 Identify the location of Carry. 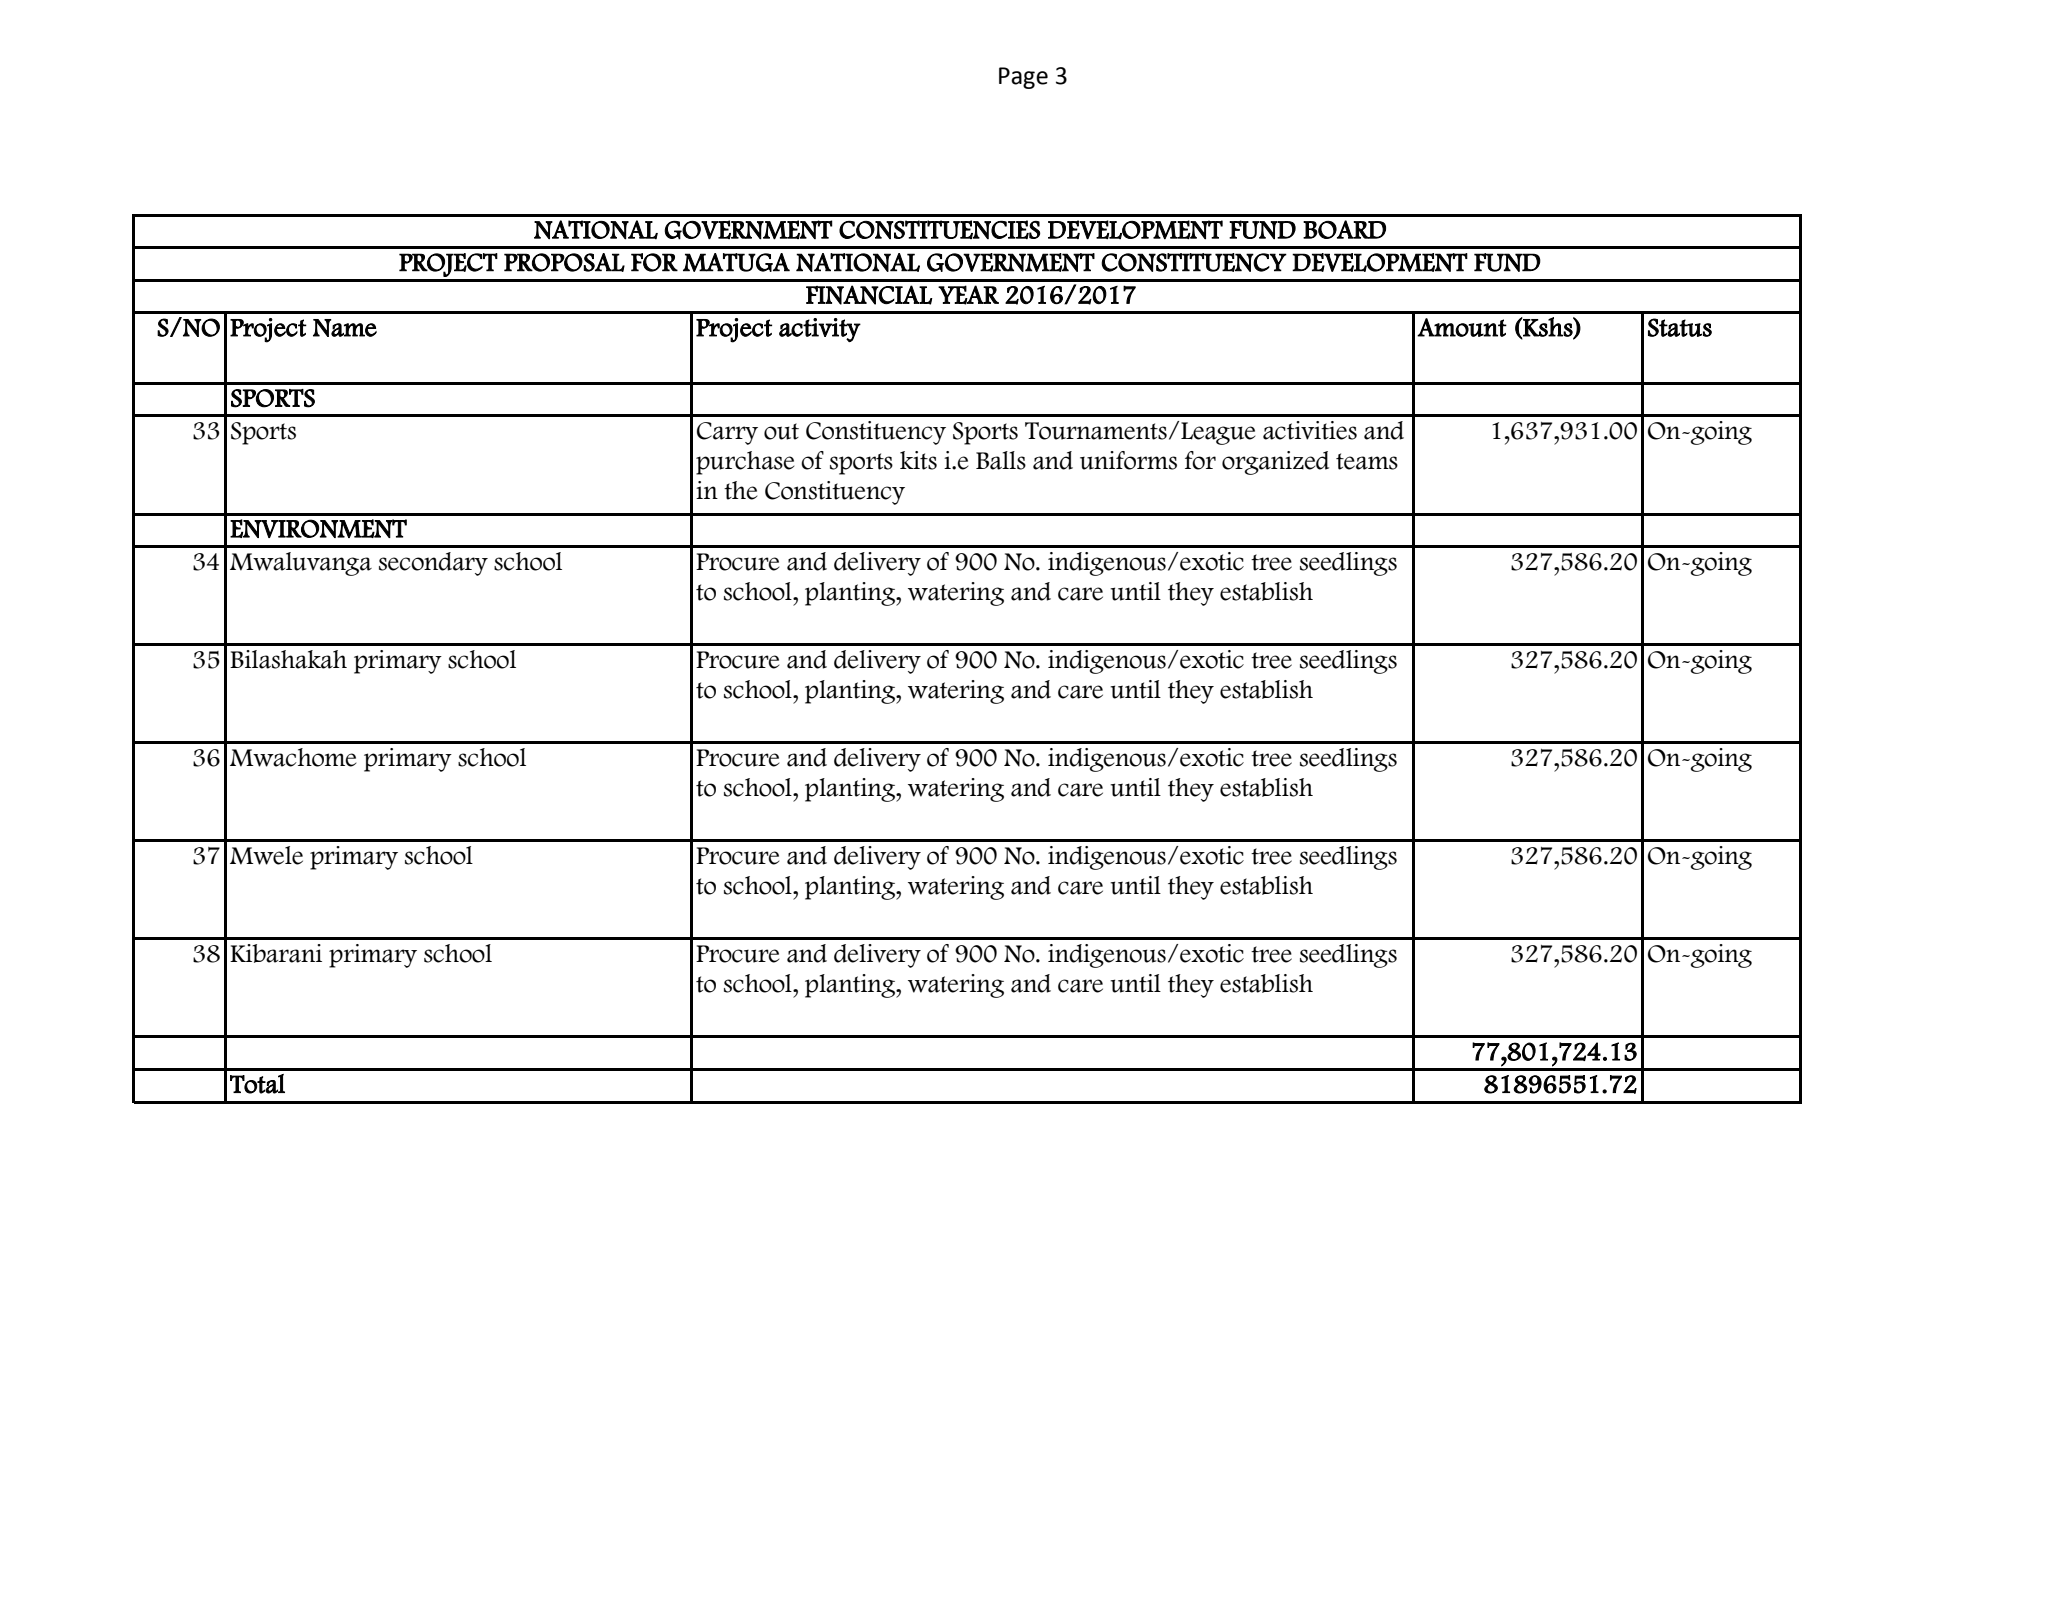
(727, 433).
